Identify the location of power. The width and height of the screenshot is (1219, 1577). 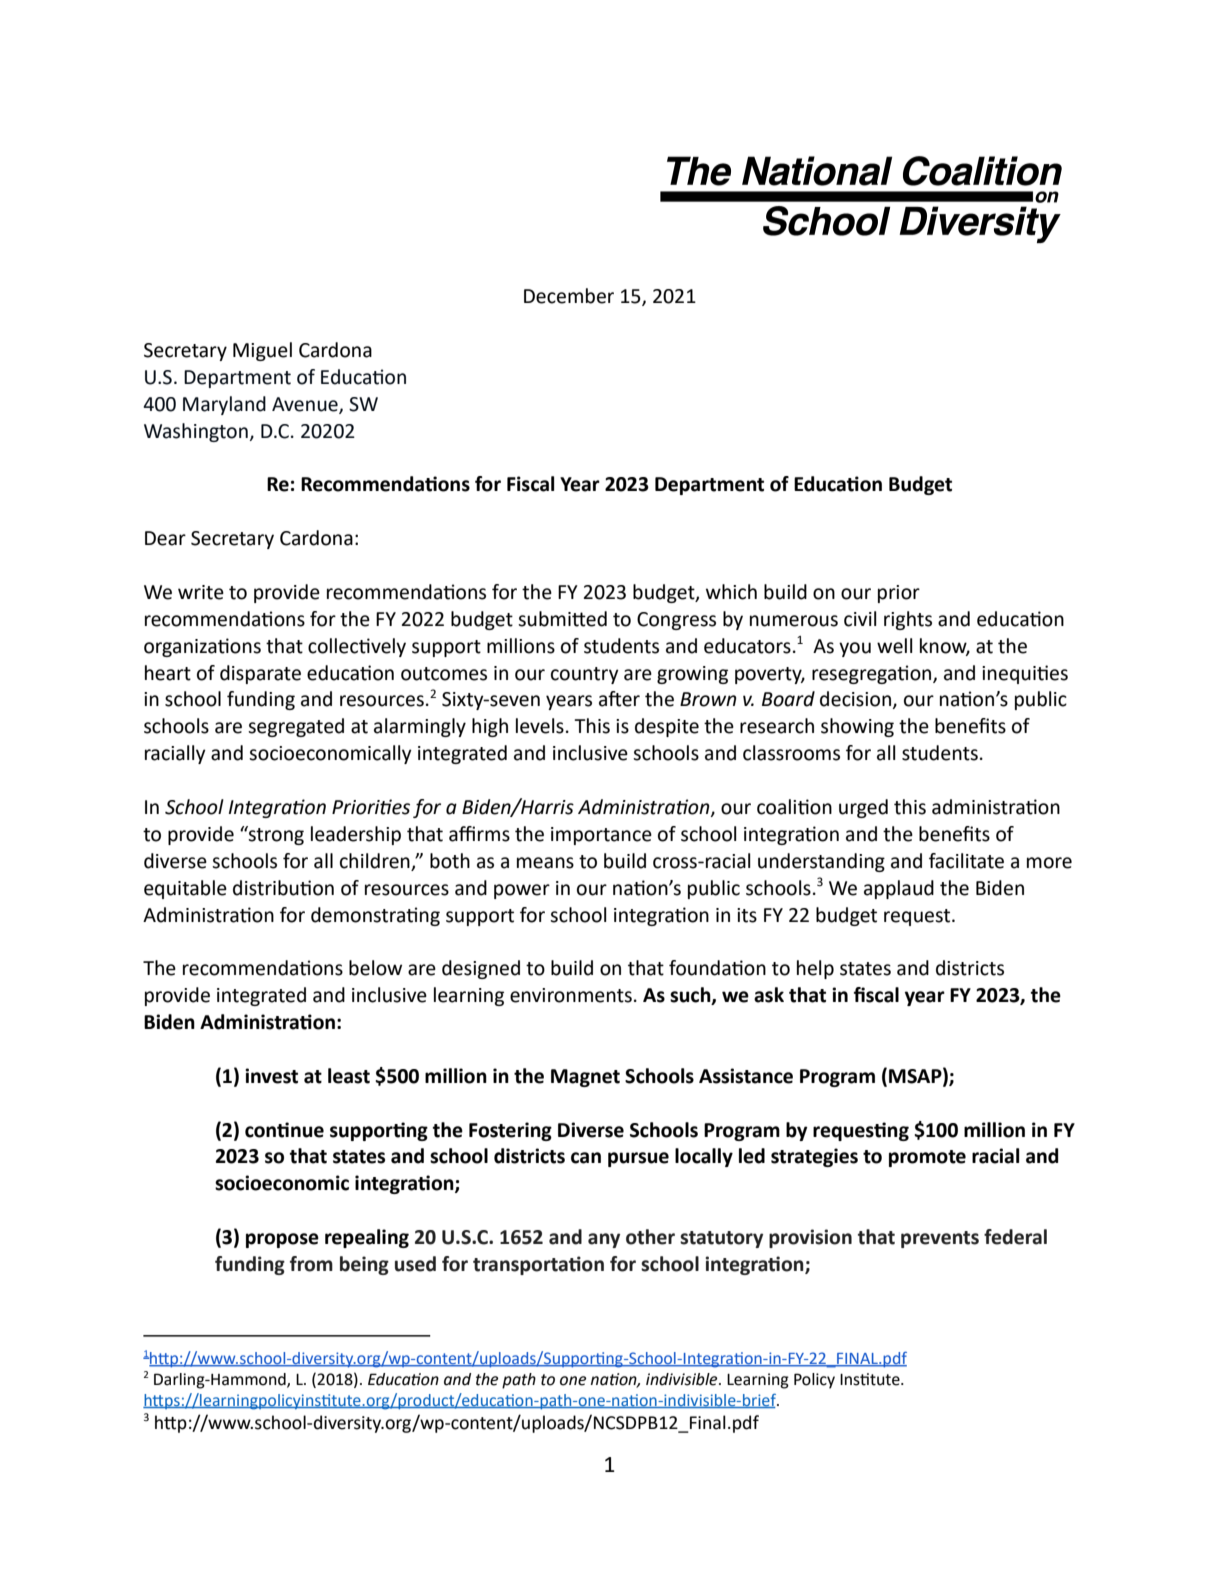
(522, 891).
